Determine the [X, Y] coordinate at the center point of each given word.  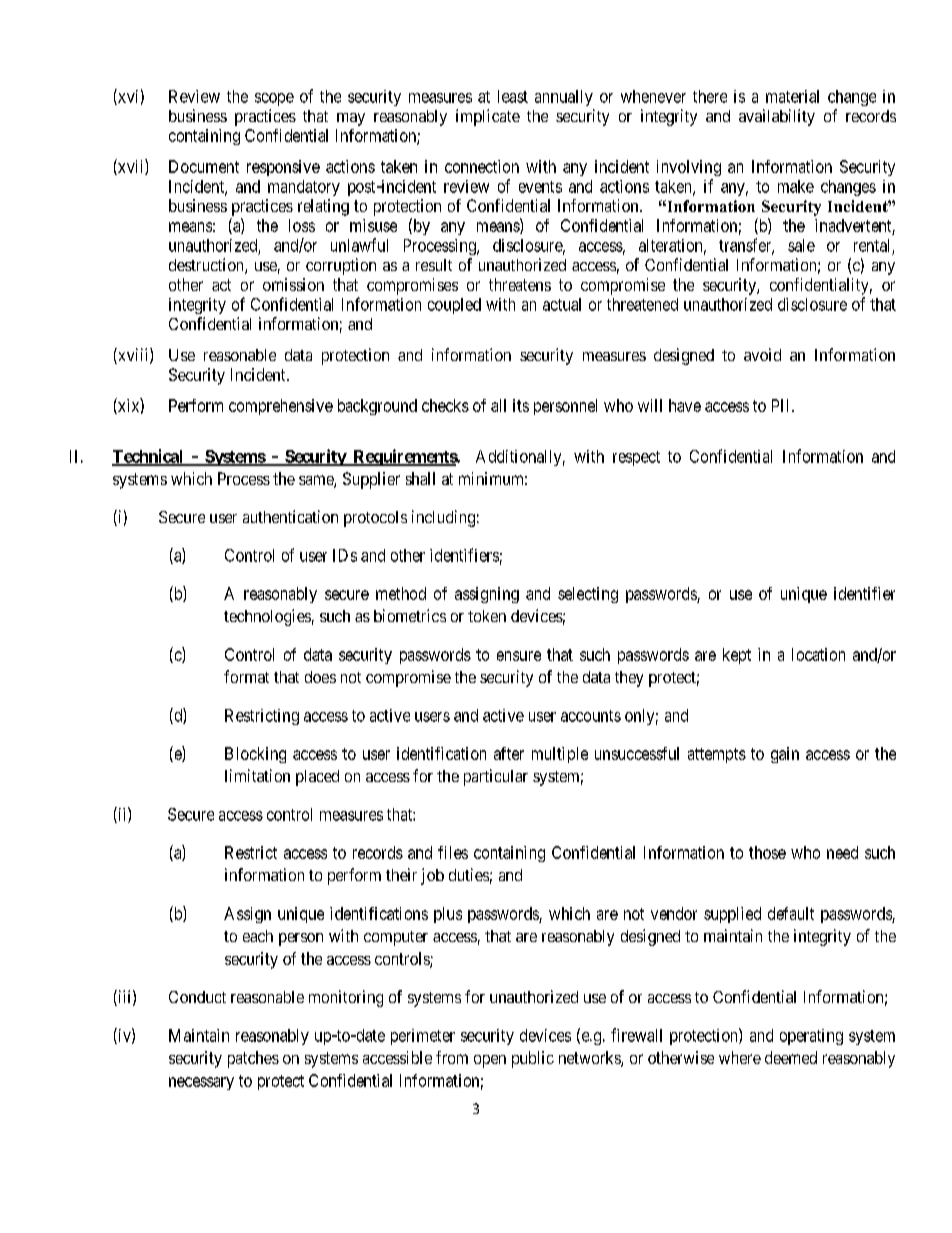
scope [274, 99]
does [320, 677]
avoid [762, 354]
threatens [520, 284]
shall [420, 478]
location [818, 654]
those [767, 852]
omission [293, 284]
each [258, 936]
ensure [519, 656]
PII [782, 405]
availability [777, 117]
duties [469, 874]
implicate [488, 117]
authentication [290, 516]
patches [253, 1059]
